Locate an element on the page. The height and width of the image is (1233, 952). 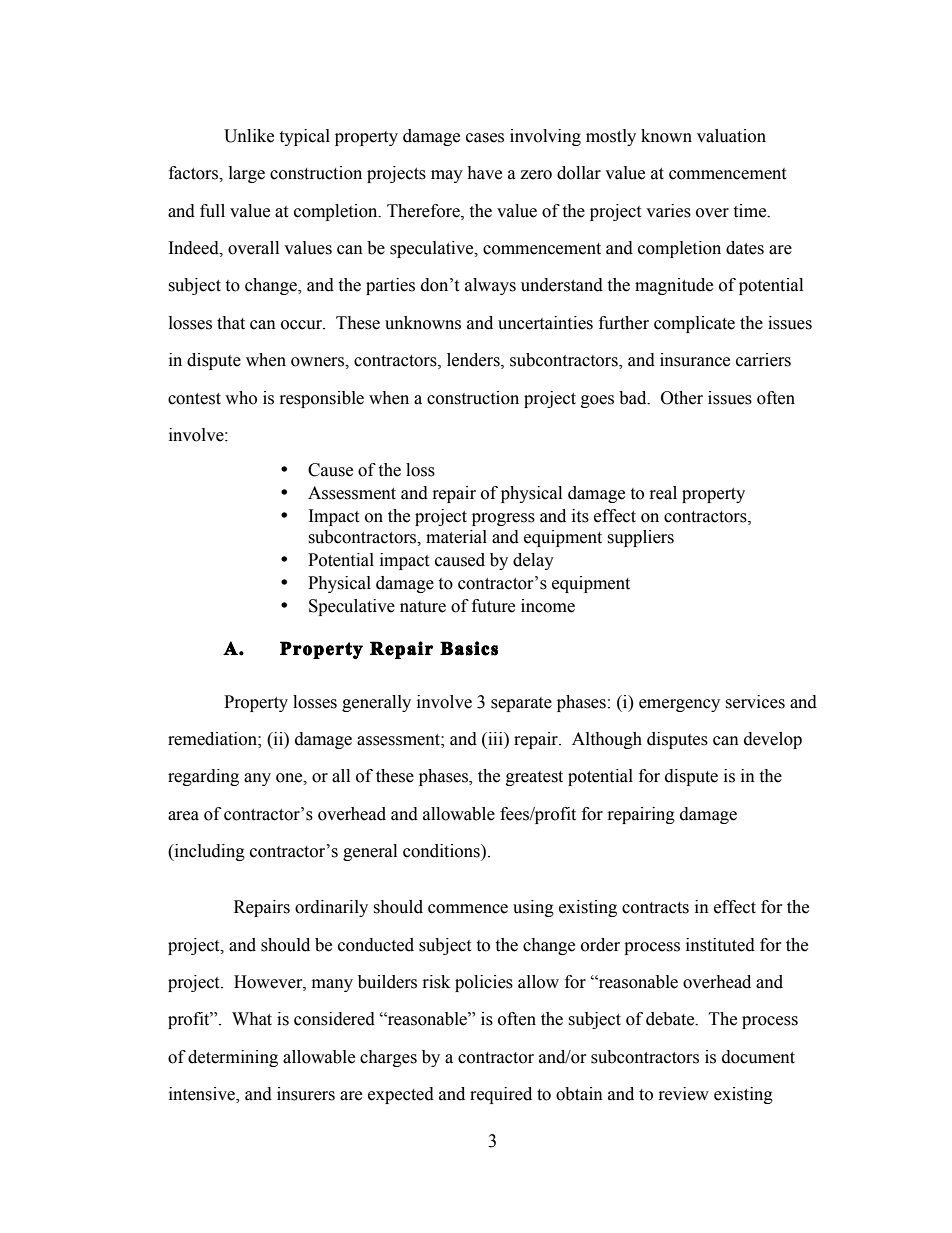
required is located at coordinates (501, 1095).
